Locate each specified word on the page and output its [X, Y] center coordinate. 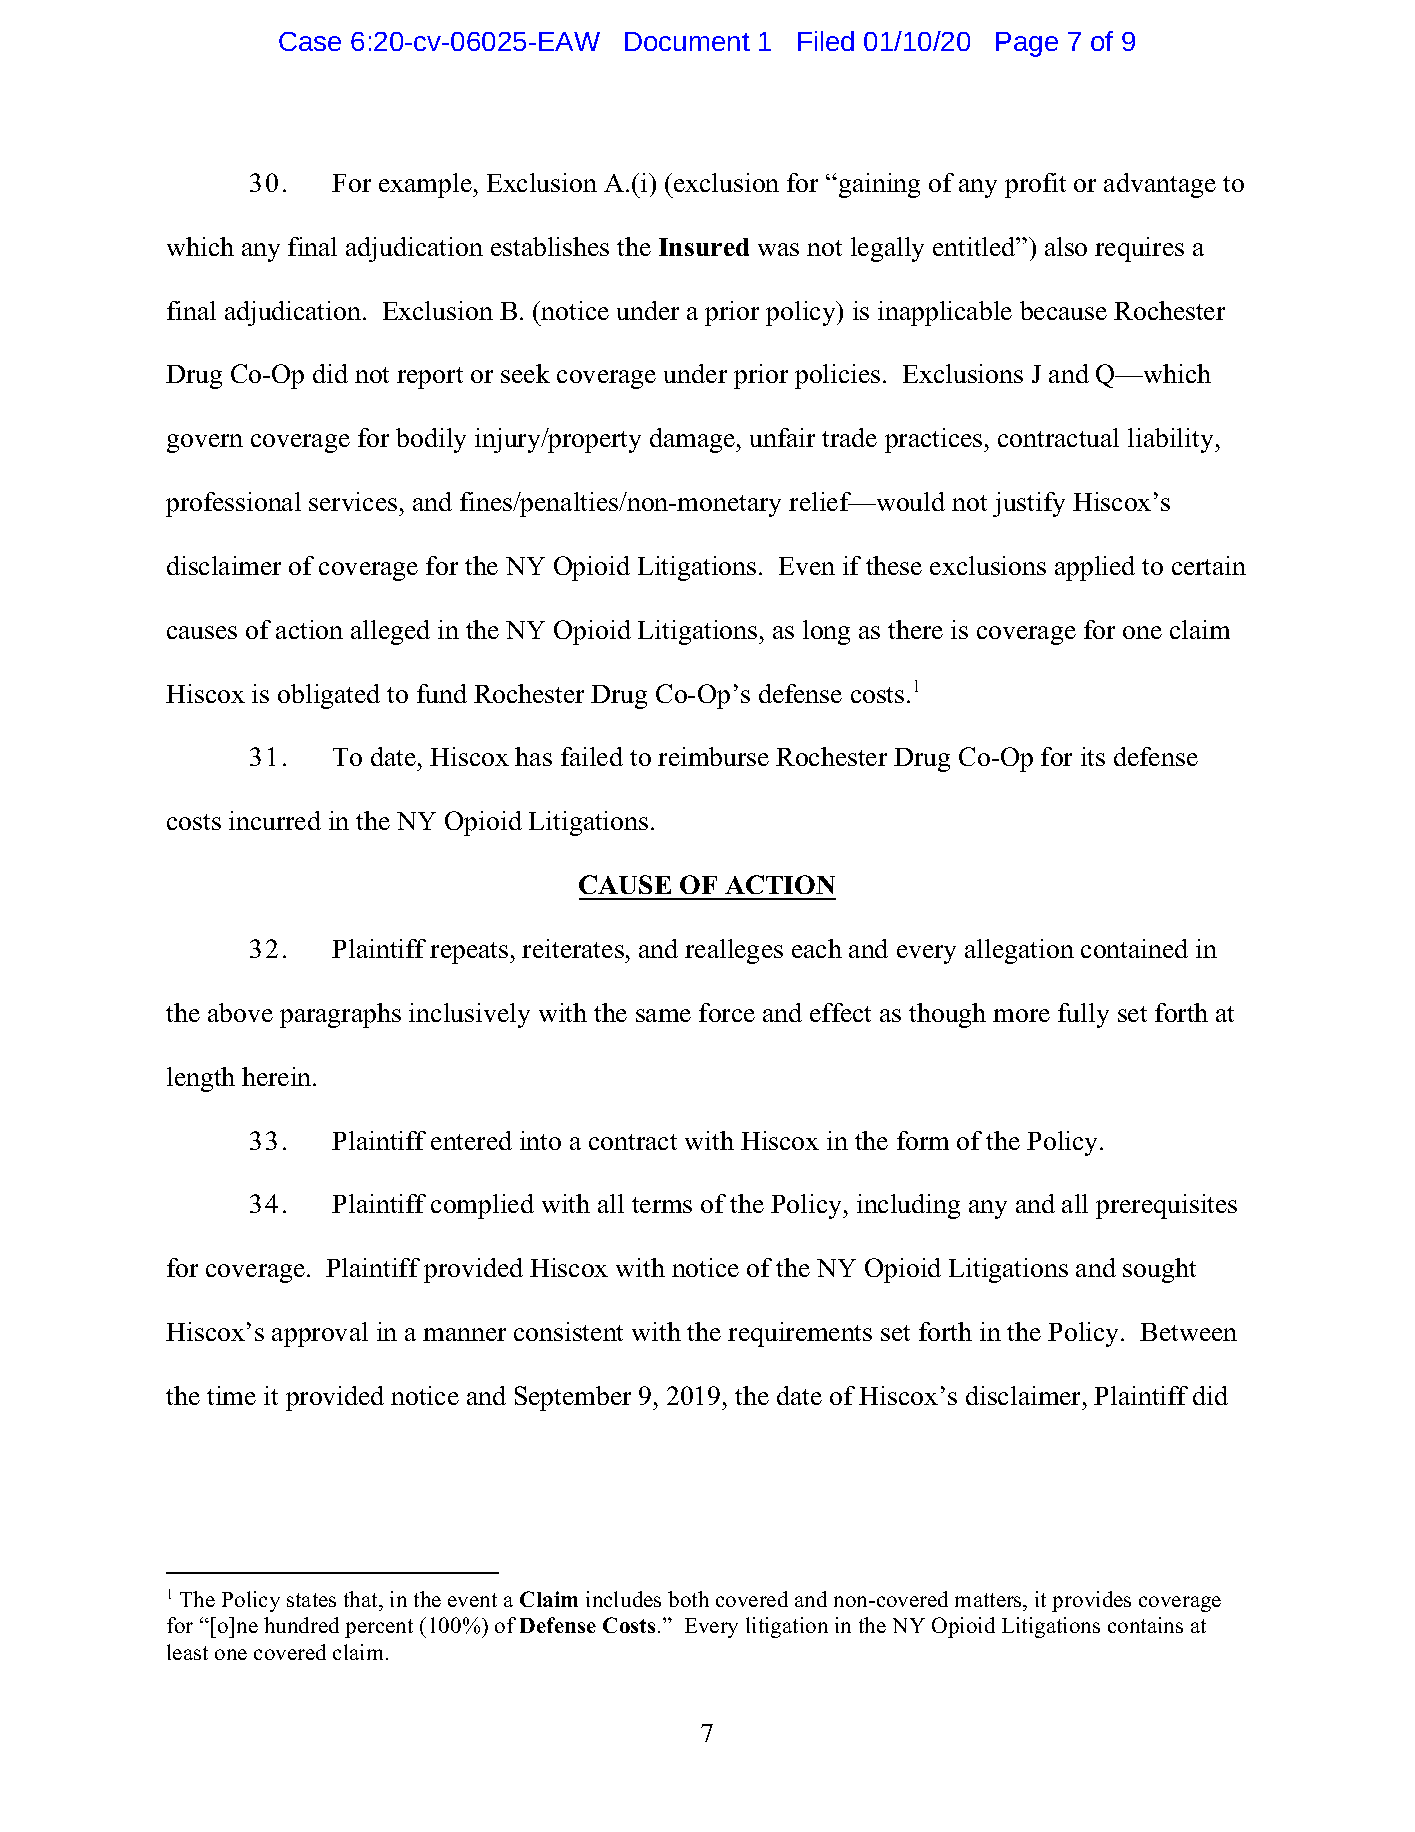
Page [1027, 44]
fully [1083, 1015]
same [663, 1015]
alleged [390, 632]
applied [1095, 568]
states [311, 1600]
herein [278, 1076]
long [826, 632]
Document [687, 41]
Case [310, 41]
